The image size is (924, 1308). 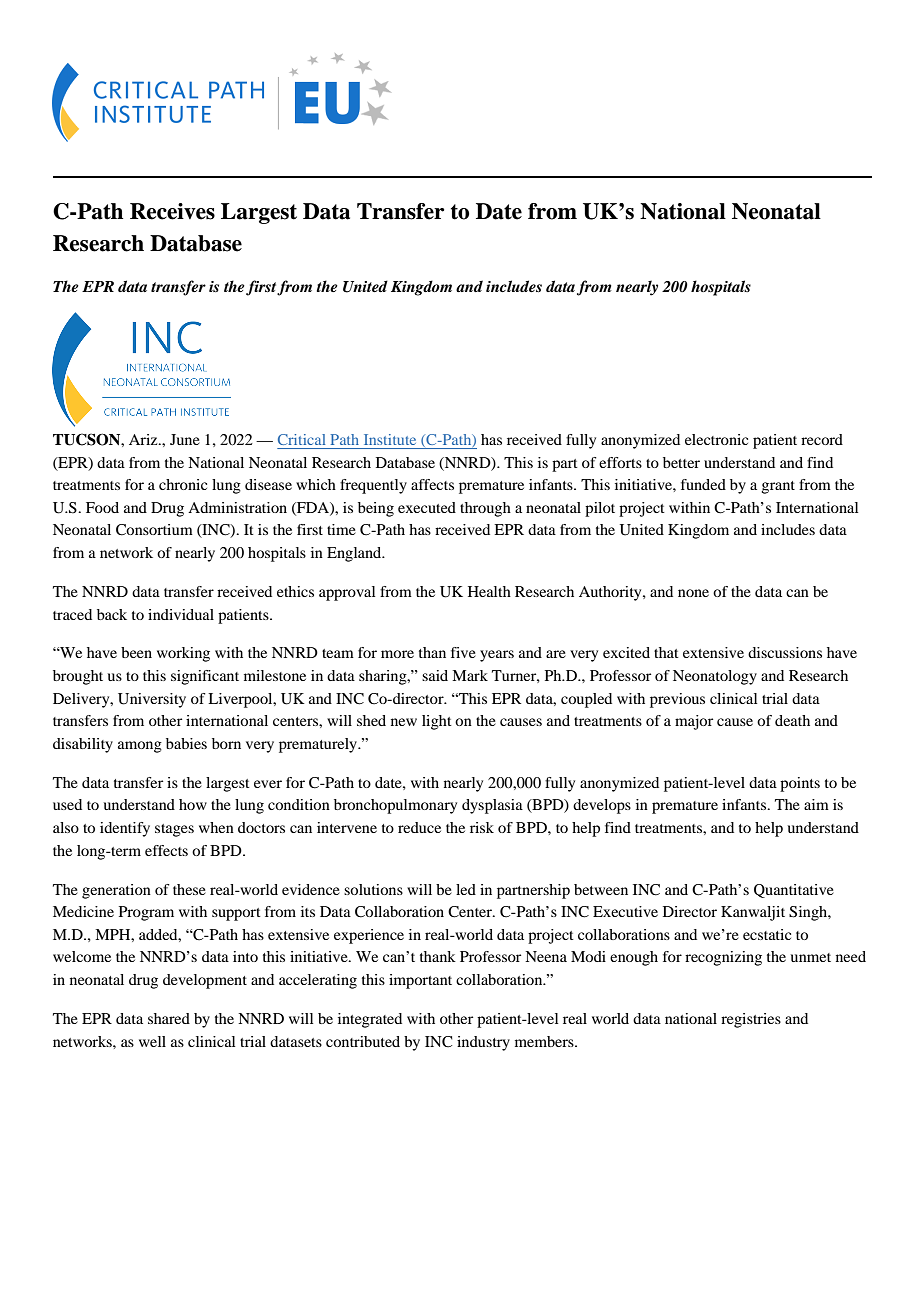 I want to click on among, so click(x=140, y=747).
